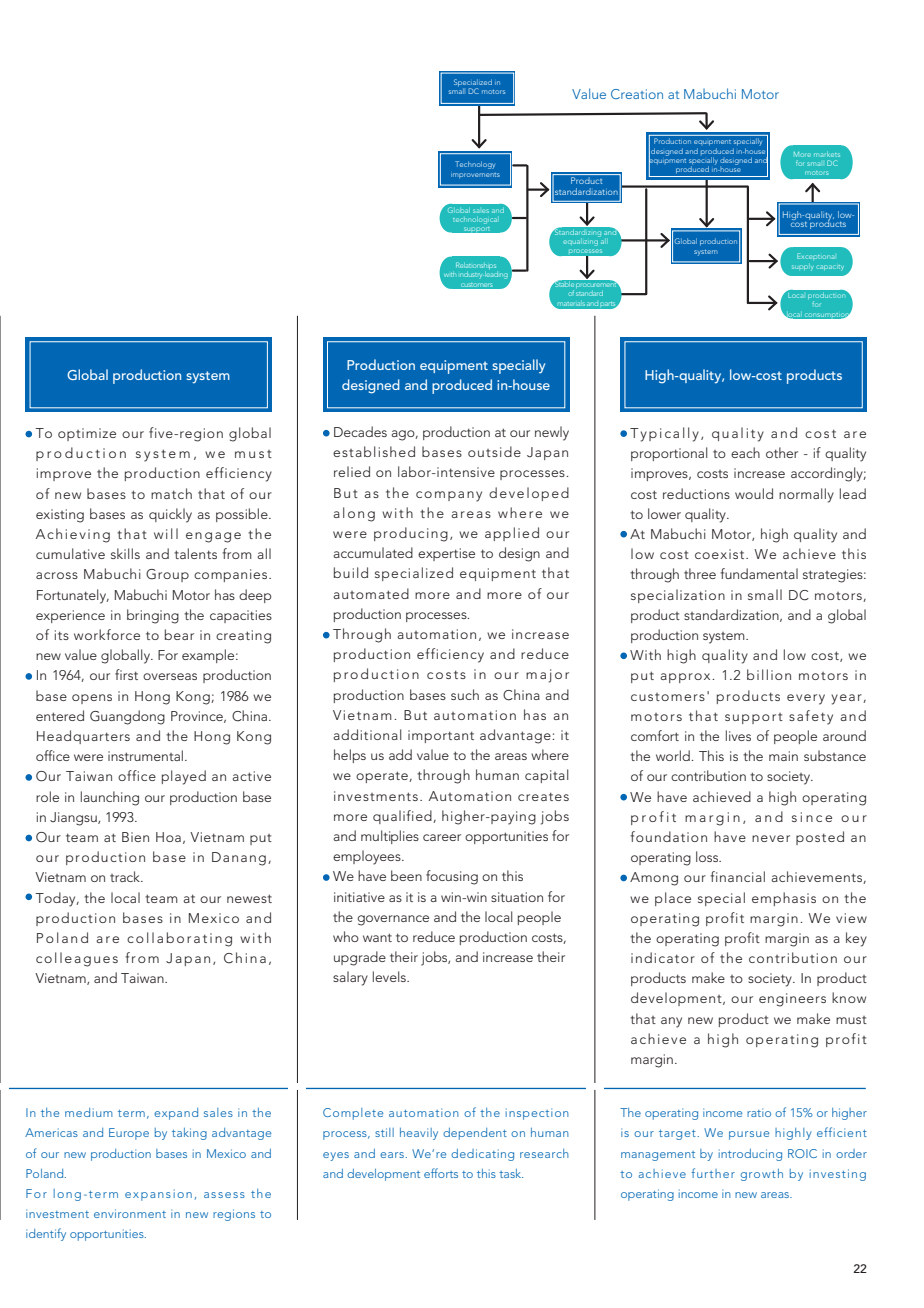  What do you see at coordinates (475, 165) in the screenshot?
I see `Technology` at bounding box center [475, 165].
